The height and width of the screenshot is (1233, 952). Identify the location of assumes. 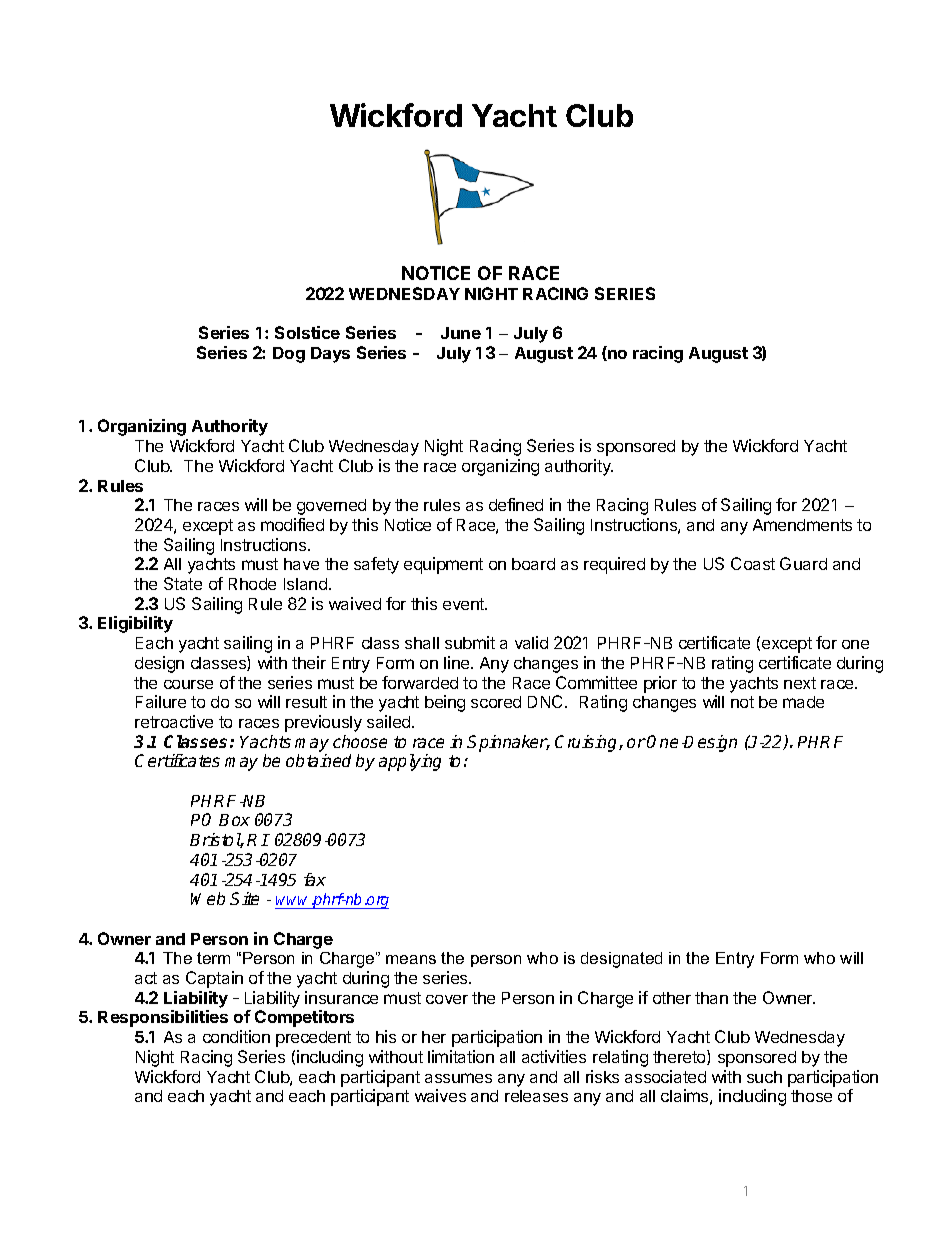
(458, 1078).
